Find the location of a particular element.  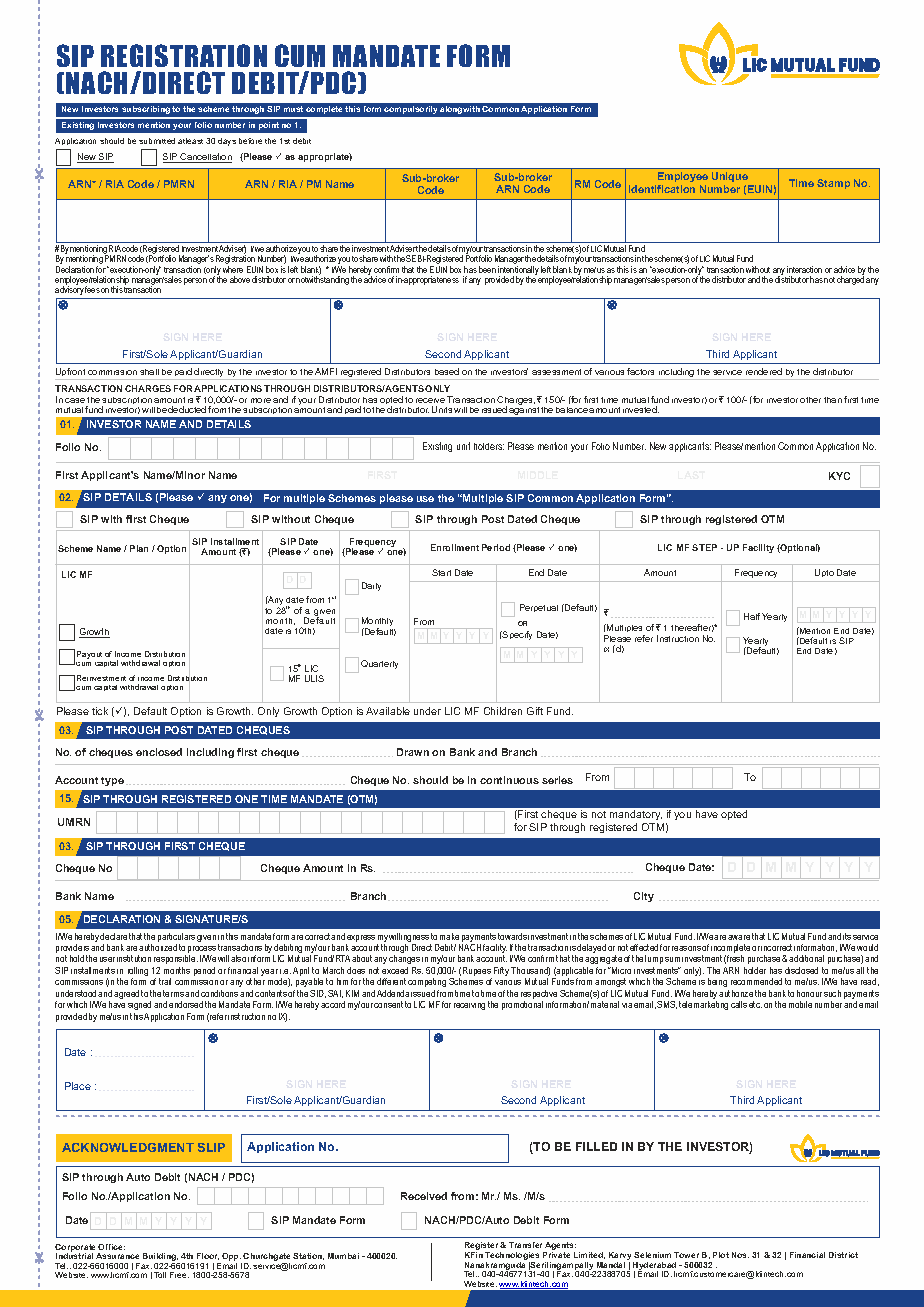

been is located at coordinates (487, 269).
